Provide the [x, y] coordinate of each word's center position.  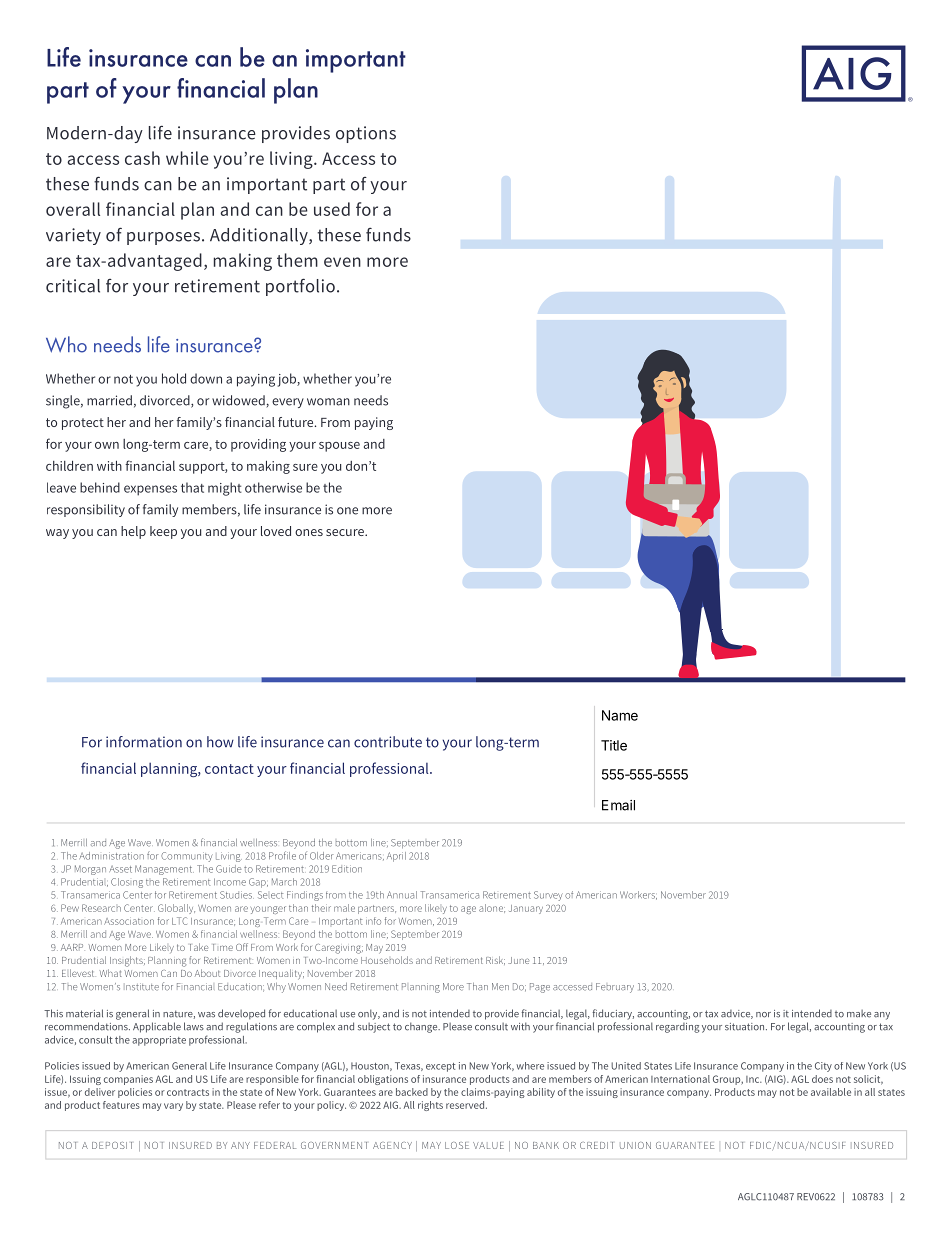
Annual [402, 895]
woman [328, 402]
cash [142, 158]
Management [164, 870]
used [332, 209]
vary [173, 1107]
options [366, 134]
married [109, 400]
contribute [388, 742]
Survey [548, 896]
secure [346, 532]
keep [163, 532]
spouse [339, 447]
